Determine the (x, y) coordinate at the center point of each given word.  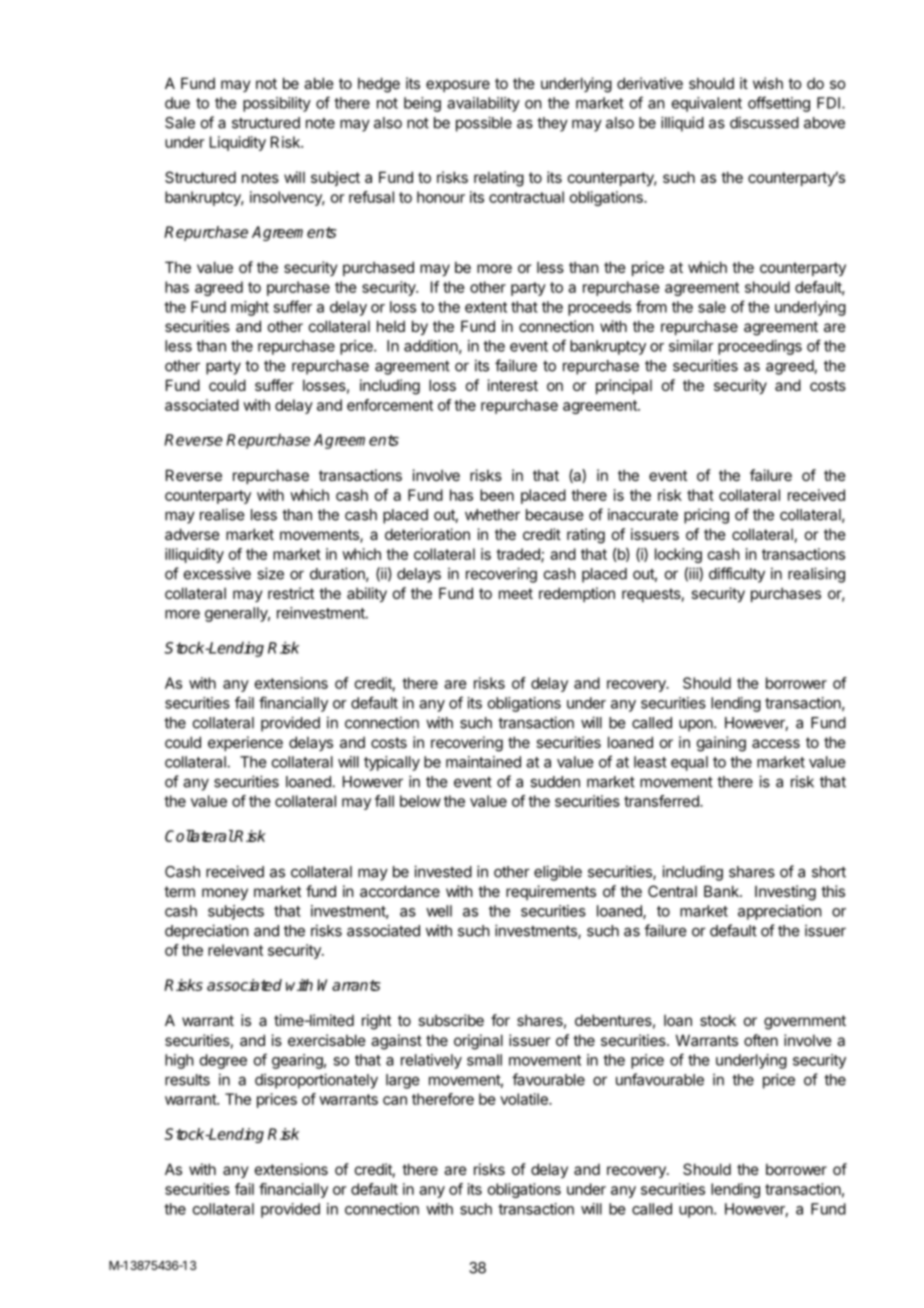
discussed (764, 122)
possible (484, 124)
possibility (277, 104)
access (776, 743)
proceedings (760, 347)
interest (513, 385)
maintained (483, 762)
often (761, 1040)
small (484, 1060)
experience (245, 743)
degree (223, 1061)
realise (222, 514)
